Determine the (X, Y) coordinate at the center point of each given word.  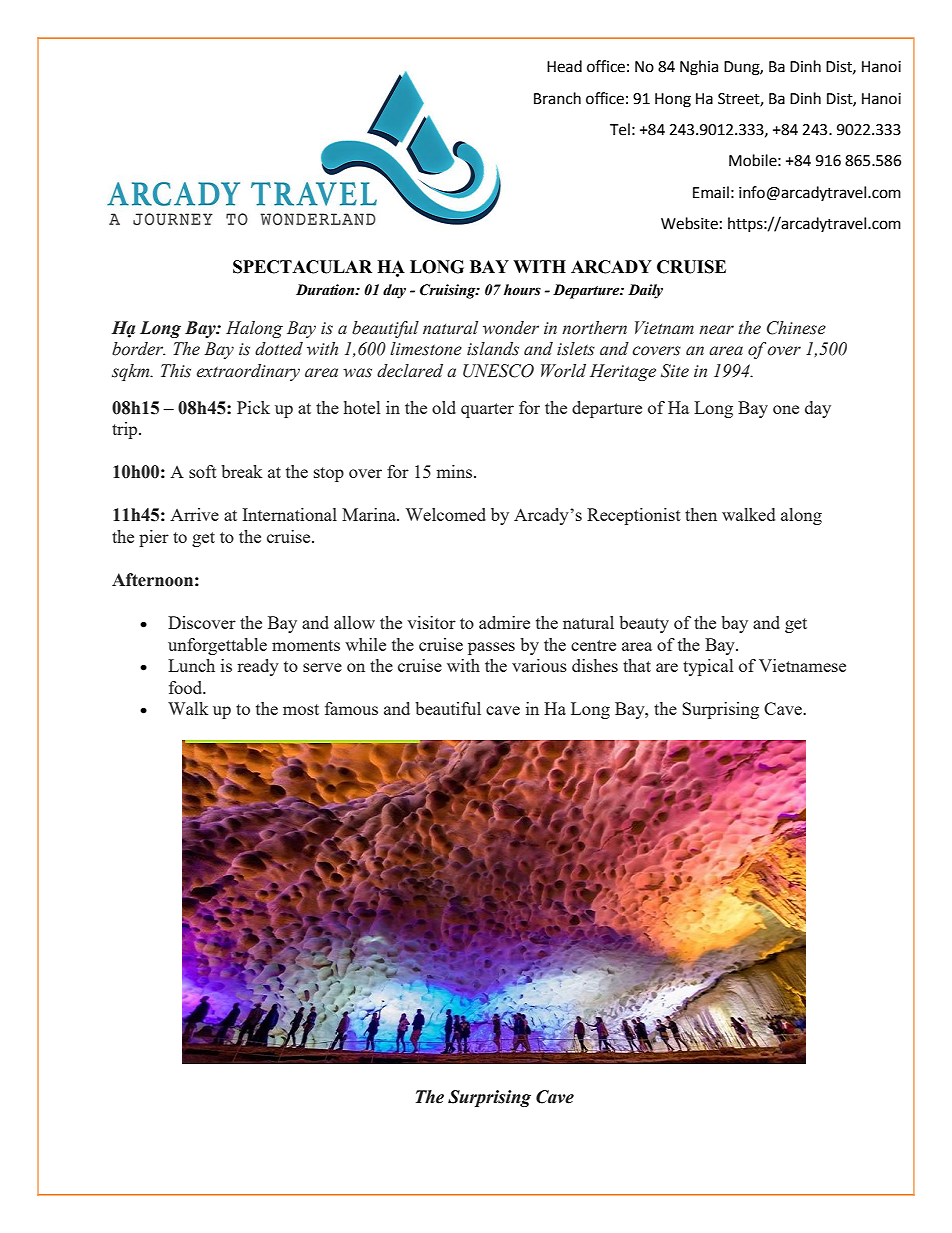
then (701, 514)
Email (711, 192)
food (187, 687)
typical (708, 667)
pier (154, 538)
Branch (557, 98)
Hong (673, 100)
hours (522, 290)
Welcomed (446, 514)
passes (491, 648)
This (176, 371)
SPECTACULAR (302, 267)
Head (564, 66)
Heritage (623, 372)
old (444, 407)
